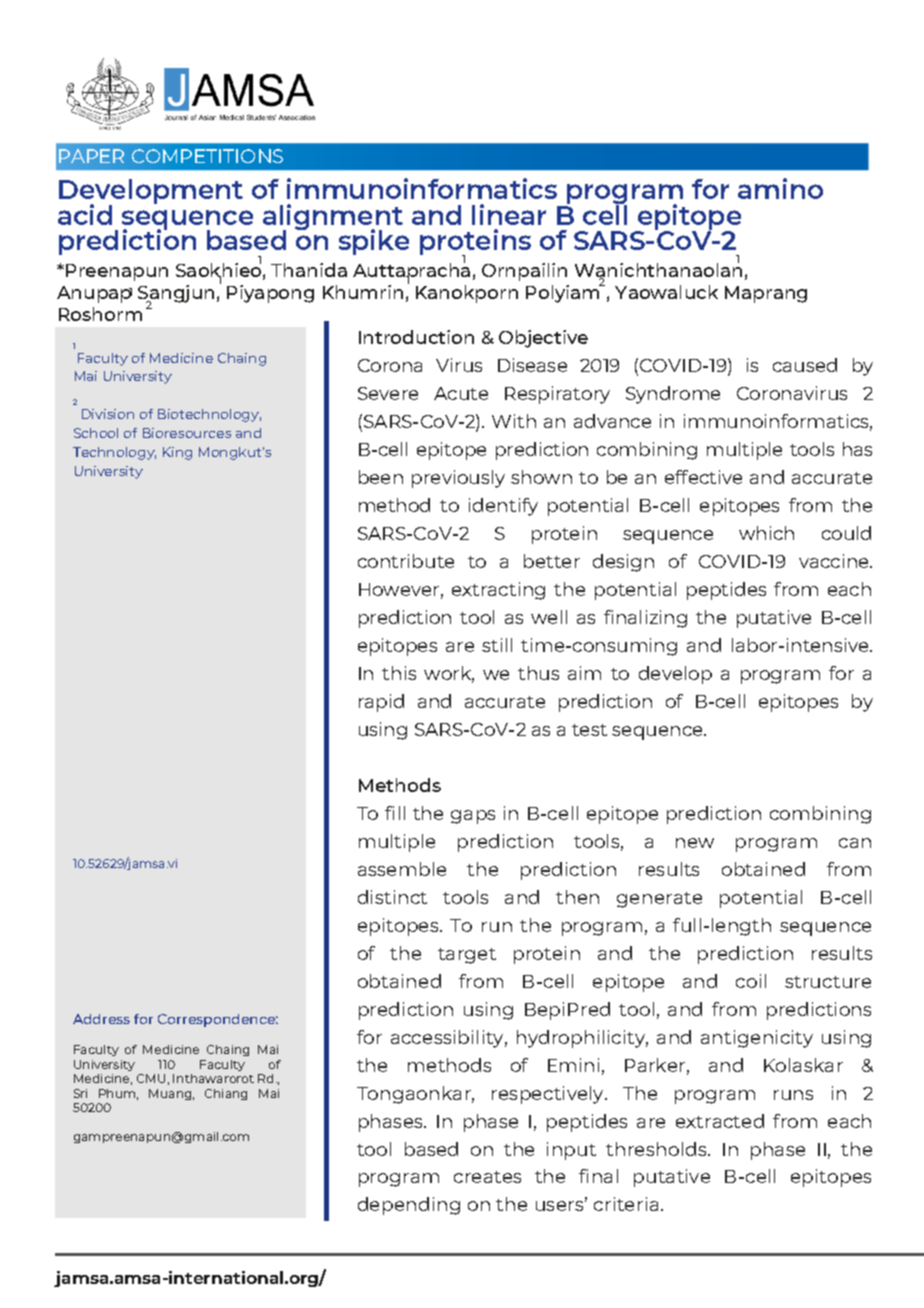 The image size is (924, 1308). I want to click on linear, so click(509, 214).
